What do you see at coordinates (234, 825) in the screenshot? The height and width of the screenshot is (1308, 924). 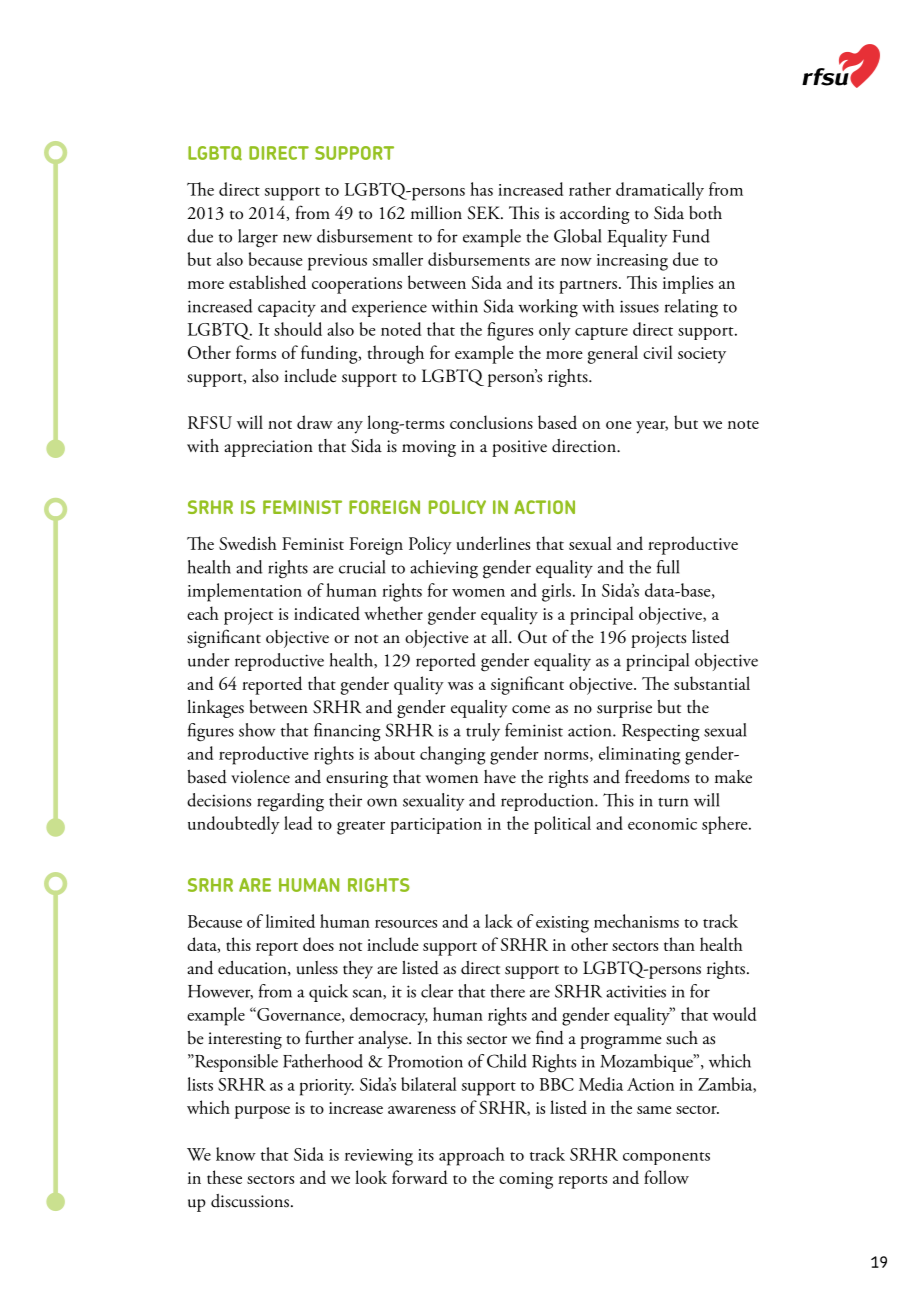 I see `undoubtedly` at bounding box center [234, 825].
